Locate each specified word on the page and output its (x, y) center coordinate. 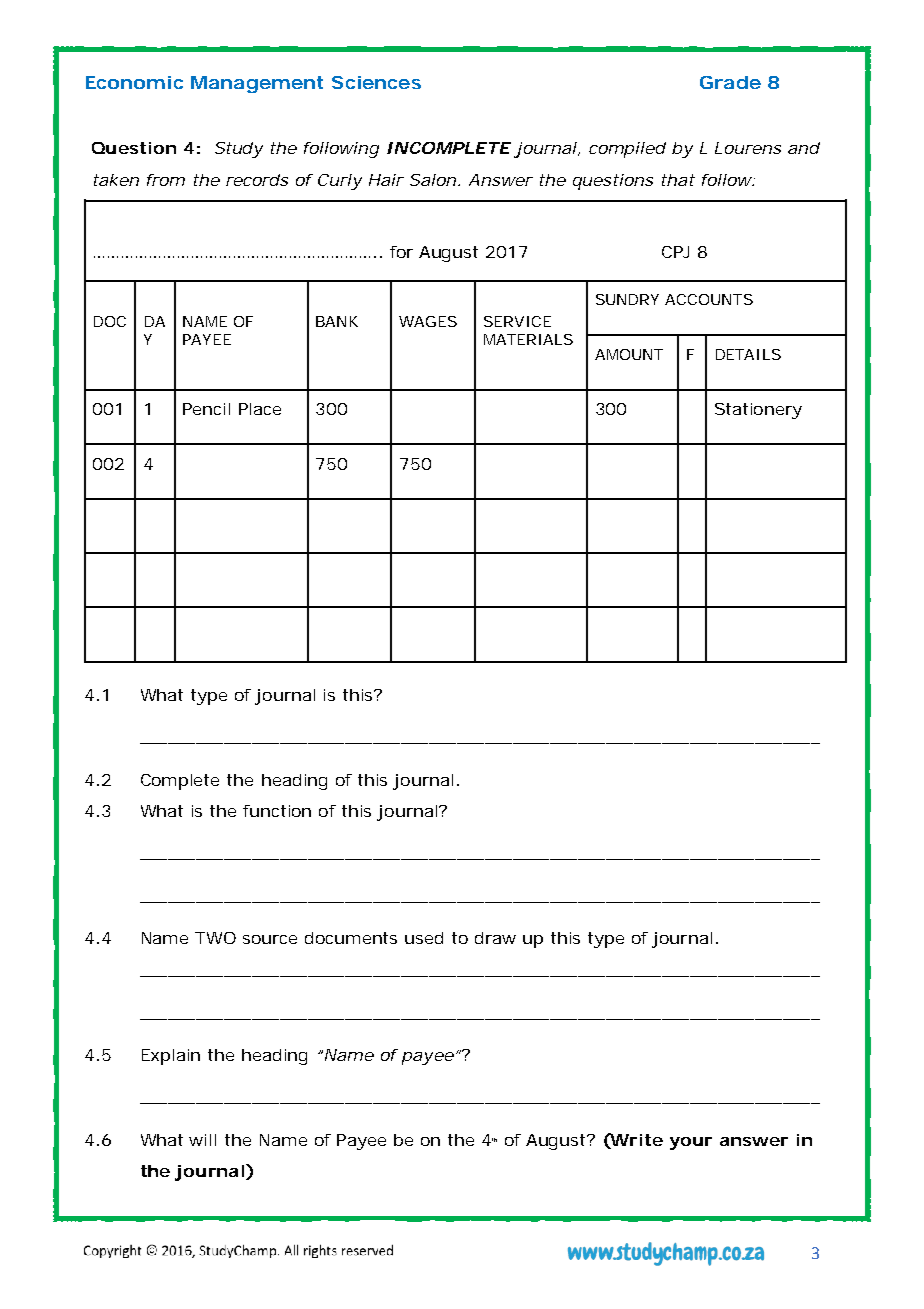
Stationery (758, 411)
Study (239, 150)
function (277, 811)
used (424, 938)
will (202, 1140)
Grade (730, 82)
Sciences (376, 82)
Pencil (206, 409)
